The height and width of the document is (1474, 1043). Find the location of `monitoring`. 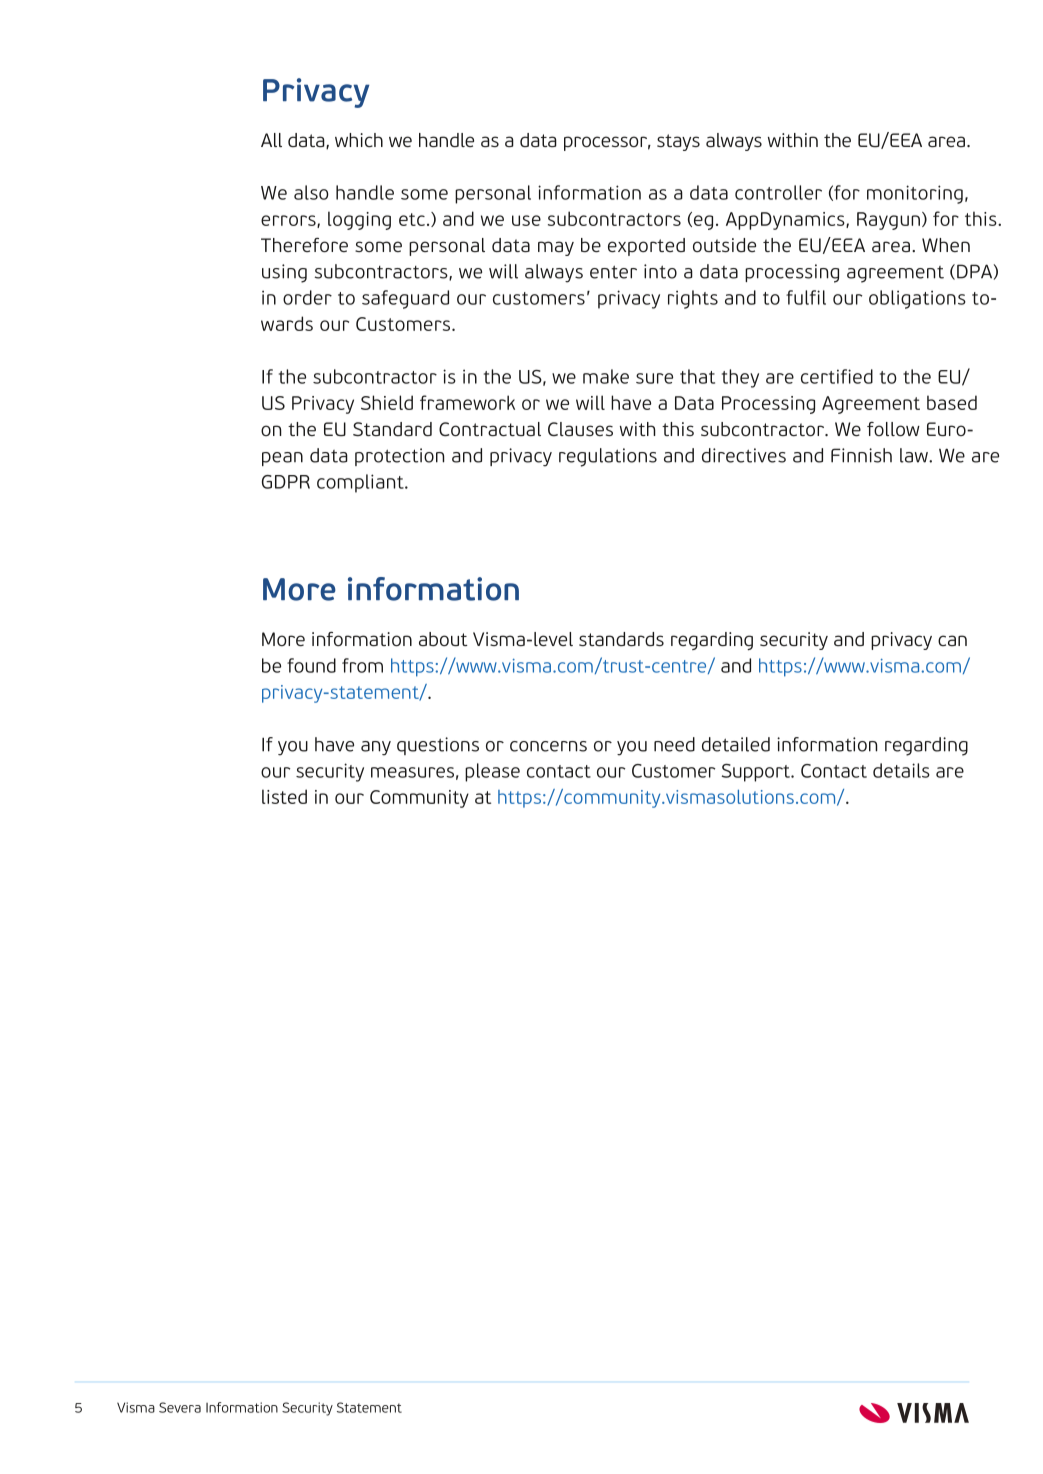

monitoring is located at coordinates (915, 194).
